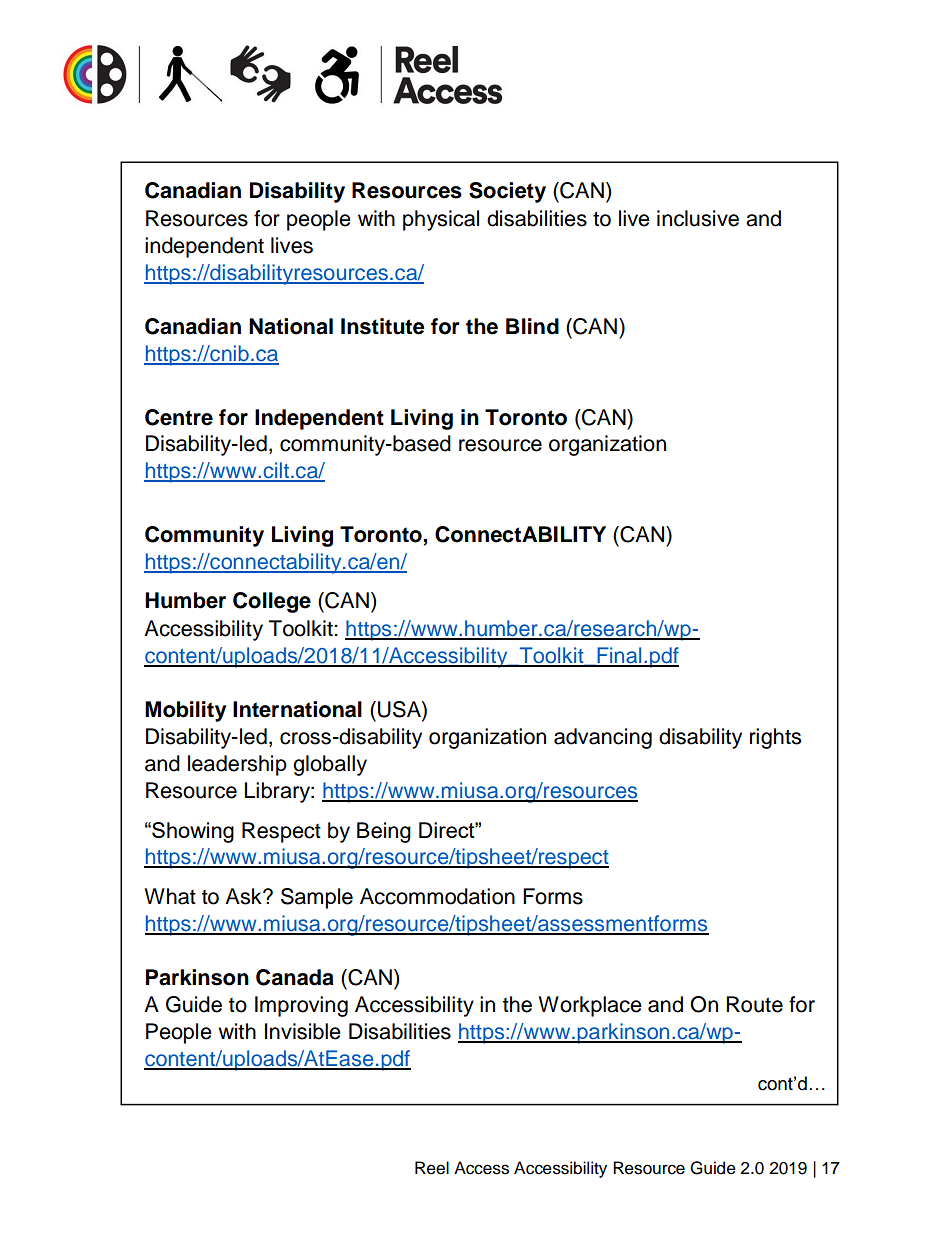  Describe the element at coordinates (303, 1031) in the image. I see `Invisible` at that location.
